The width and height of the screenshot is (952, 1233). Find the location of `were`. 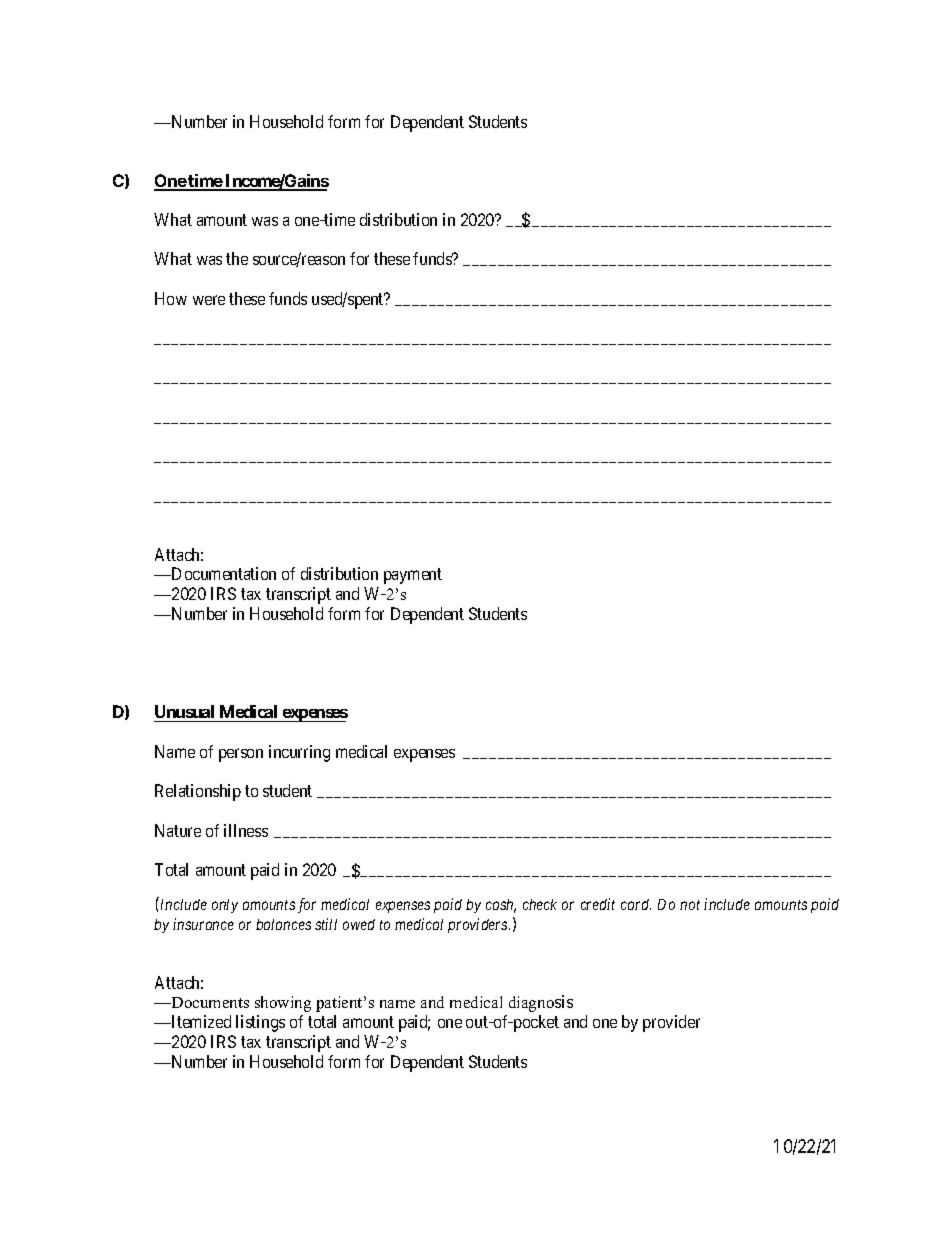

were is located at coordinates (209, 300).
